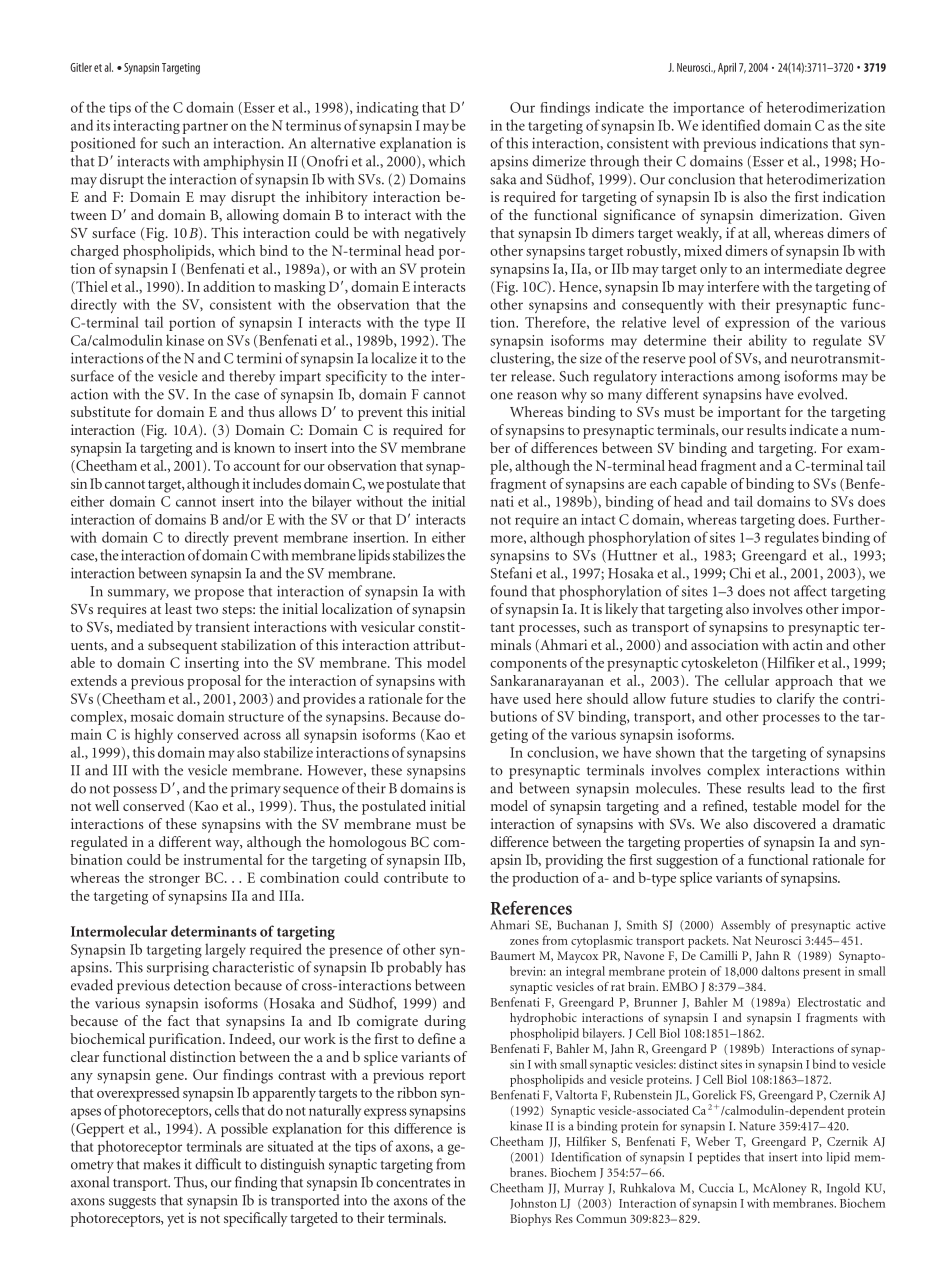 Image resolution: width=952 pixels, height=1275 pixels. I want to click on determinants, so click(214, 931).
